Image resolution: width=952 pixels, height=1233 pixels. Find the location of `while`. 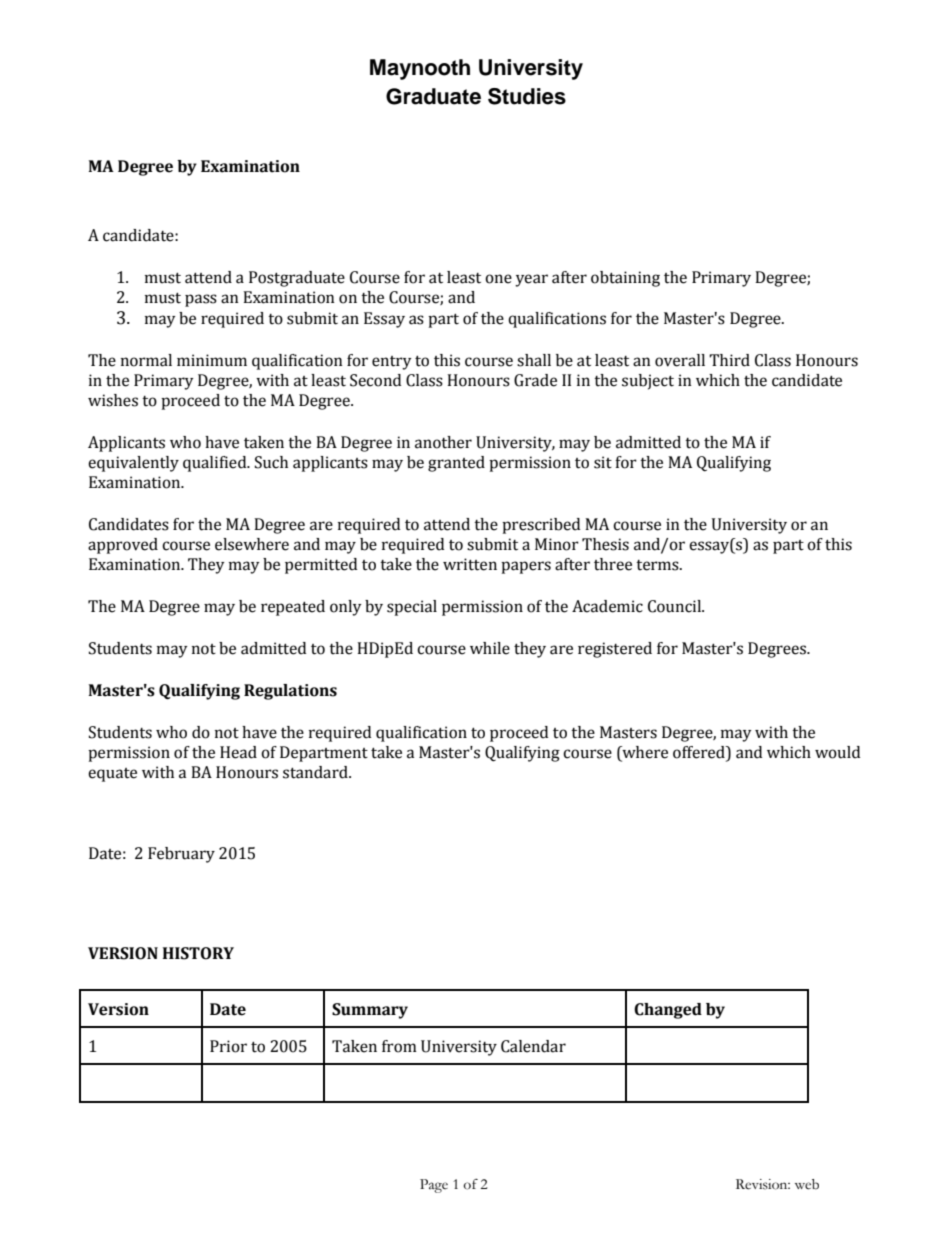

while is located at coordinates (490, 648).
